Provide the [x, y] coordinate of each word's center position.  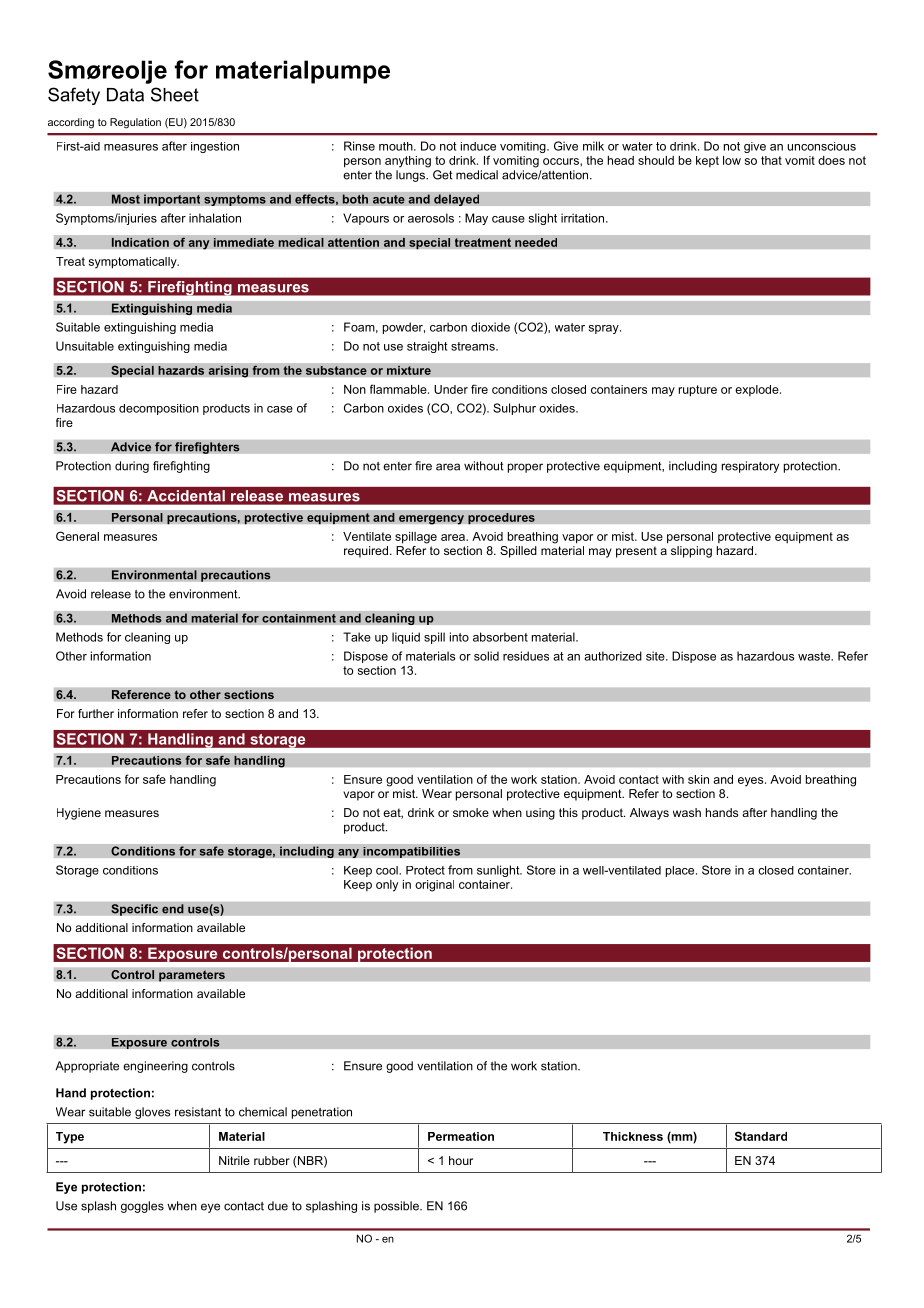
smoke [471, 812]
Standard [761, 1136]
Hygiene [79, 814]
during [132, 467]
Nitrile [234, 1160]
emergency [431, 520]
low [732, 160]
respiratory [750, 467]
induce [478, 146]
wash [687, 812]
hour [461, 1160]
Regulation [135, 123]
